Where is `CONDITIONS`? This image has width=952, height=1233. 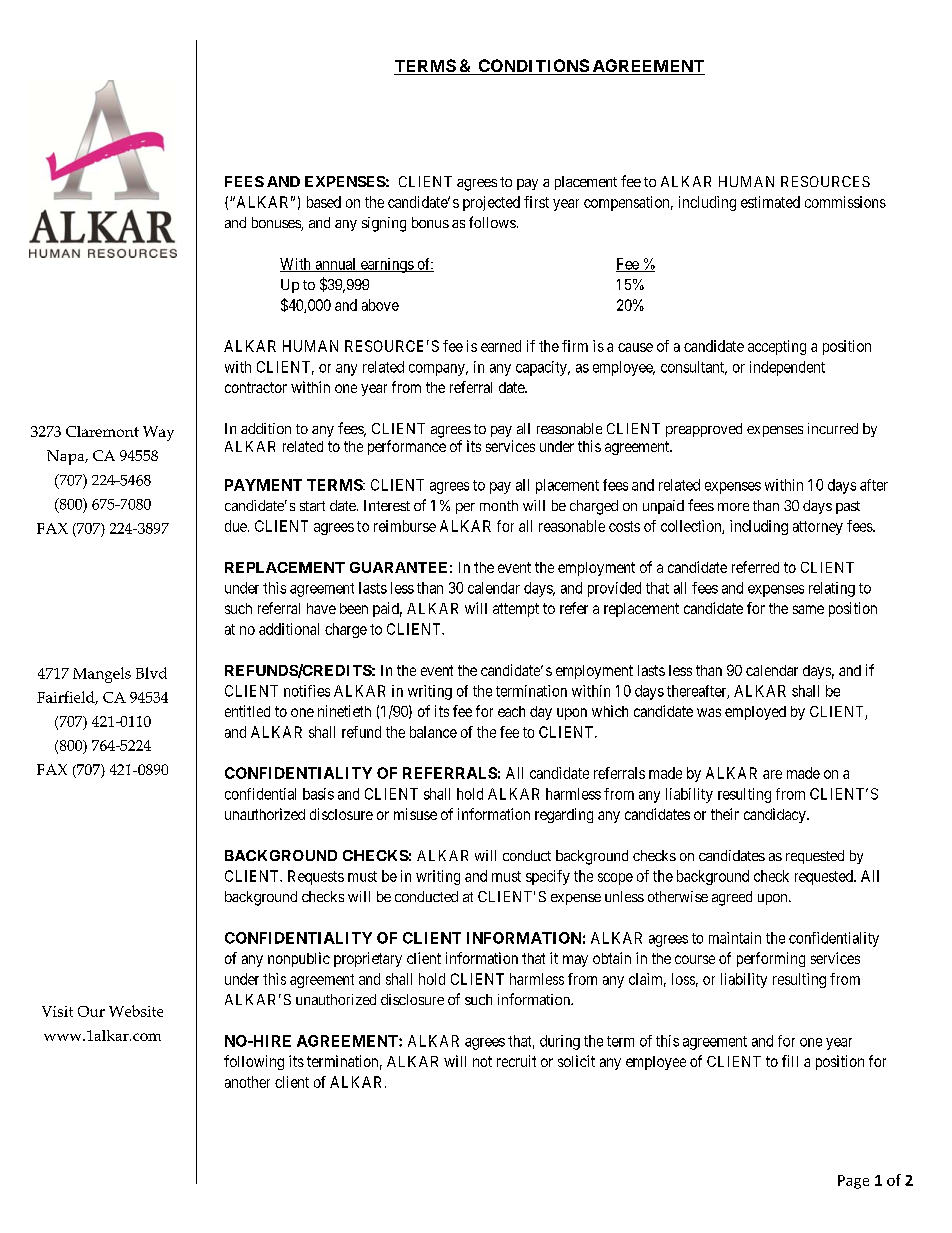
CONDITIONS is located at coordinates (533, 67).
